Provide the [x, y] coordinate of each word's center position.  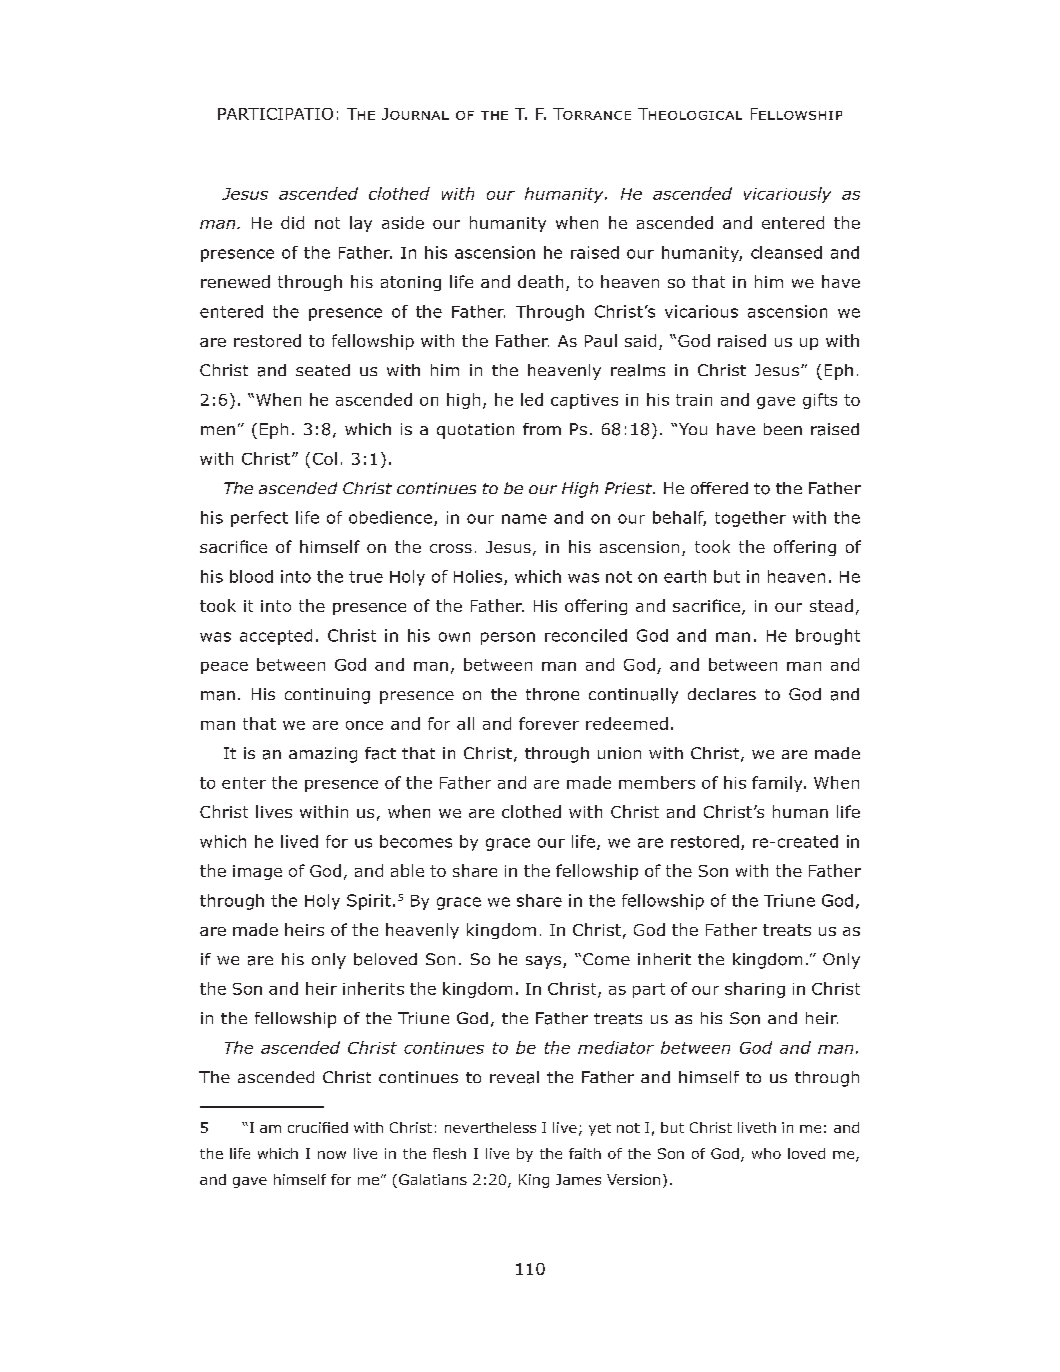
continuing [327, 696]
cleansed [786, 252]
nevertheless [490, 1127]
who [766, 1153]
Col [325, 458]
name [524, 519]
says [545, 962]
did [292, 222]
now [332, 1155]
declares [722, 694]
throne [552, 694]
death [540, 281]
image [257, 872]
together [750, 519]
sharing [755, 990]
